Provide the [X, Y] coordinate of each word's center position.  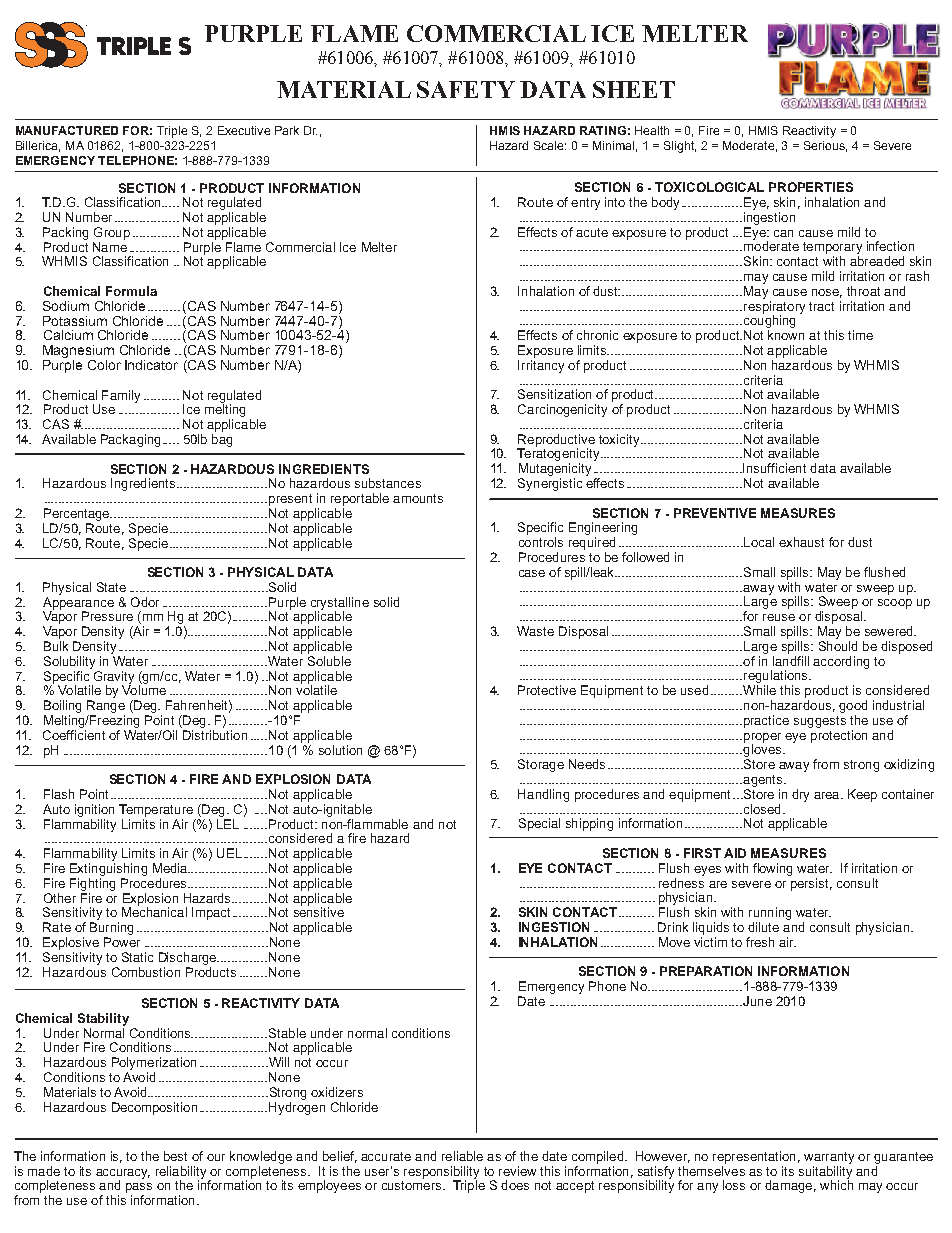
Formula [131, 291]
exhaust [801, 542]
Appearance [78, 604]
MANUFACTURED [67, 130]
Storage [541, 765]
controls [541, 542]
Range [106, 706]
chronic [597, 335]
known [786, 335]
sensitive [319, 911]
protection [838, 735]
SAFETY [466, 89]
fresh [760, 942]
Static [137, 957]
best [175, 1156]
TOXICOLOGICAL [709, 187]
